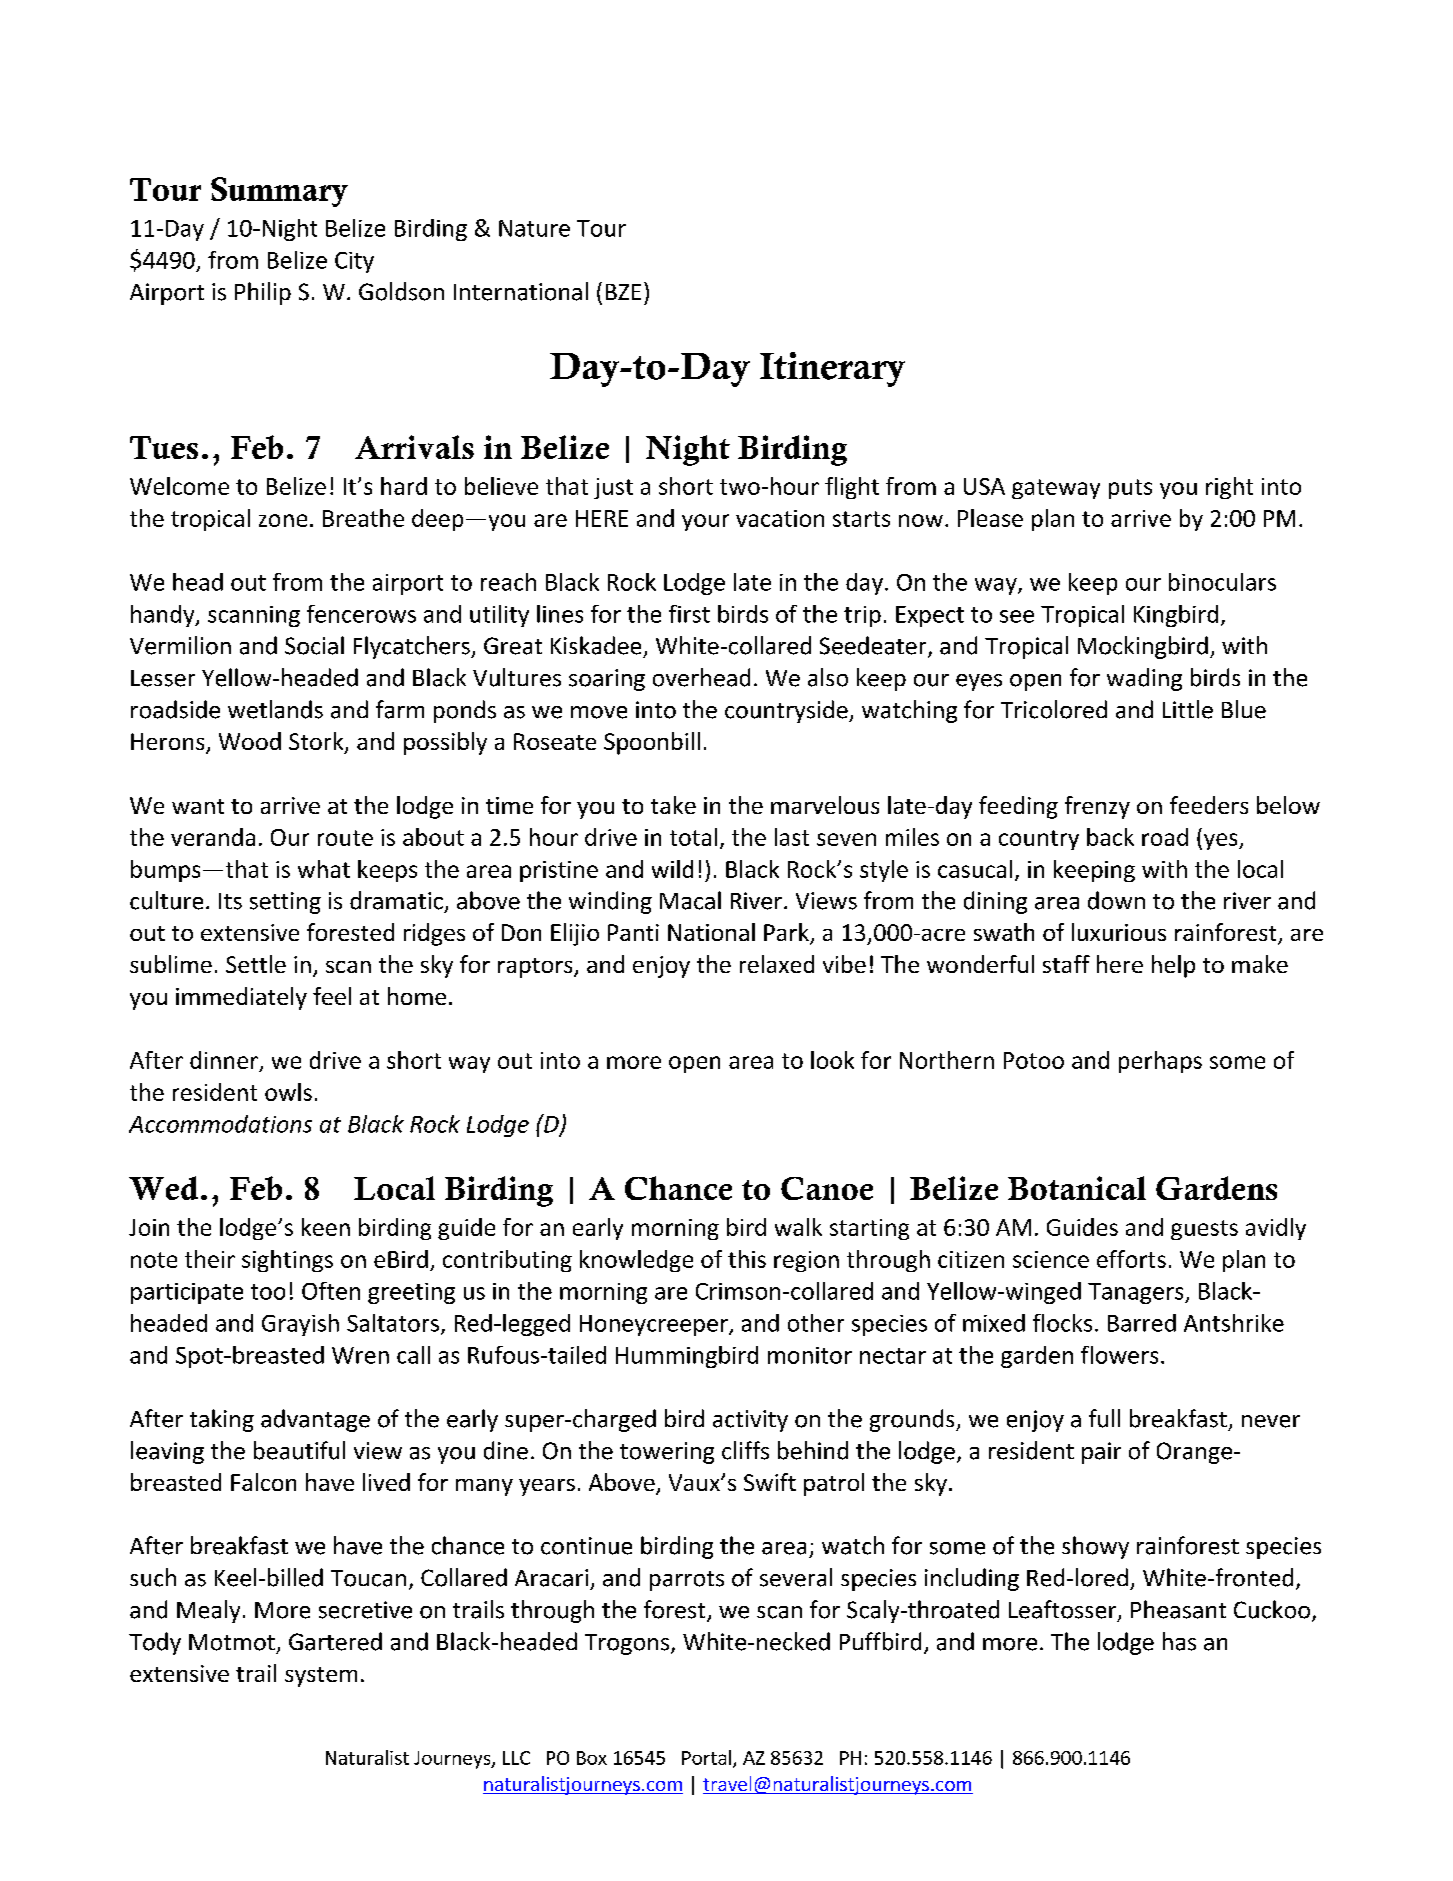  What do you see at coordinates (1173, 966) in the screenshot?
I see `help` at bounding box center [1173, 966].
